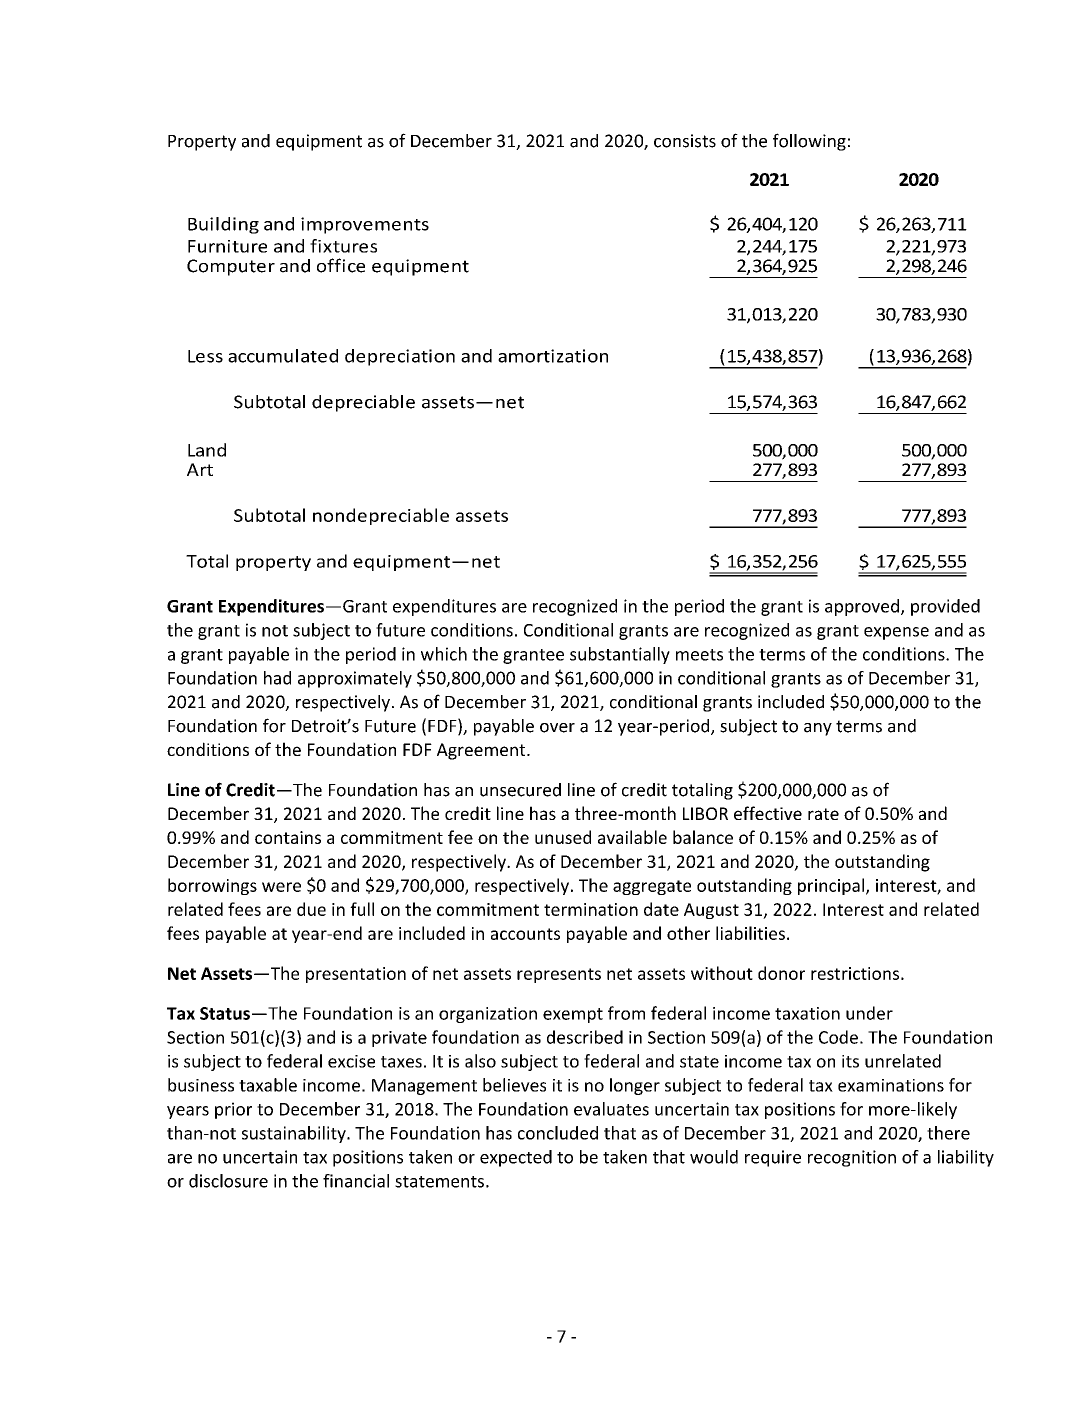  What do you see at coordinates (295, 1134) in the screenshot?
I see `sustainability` at bounding box center [295, 1134].
